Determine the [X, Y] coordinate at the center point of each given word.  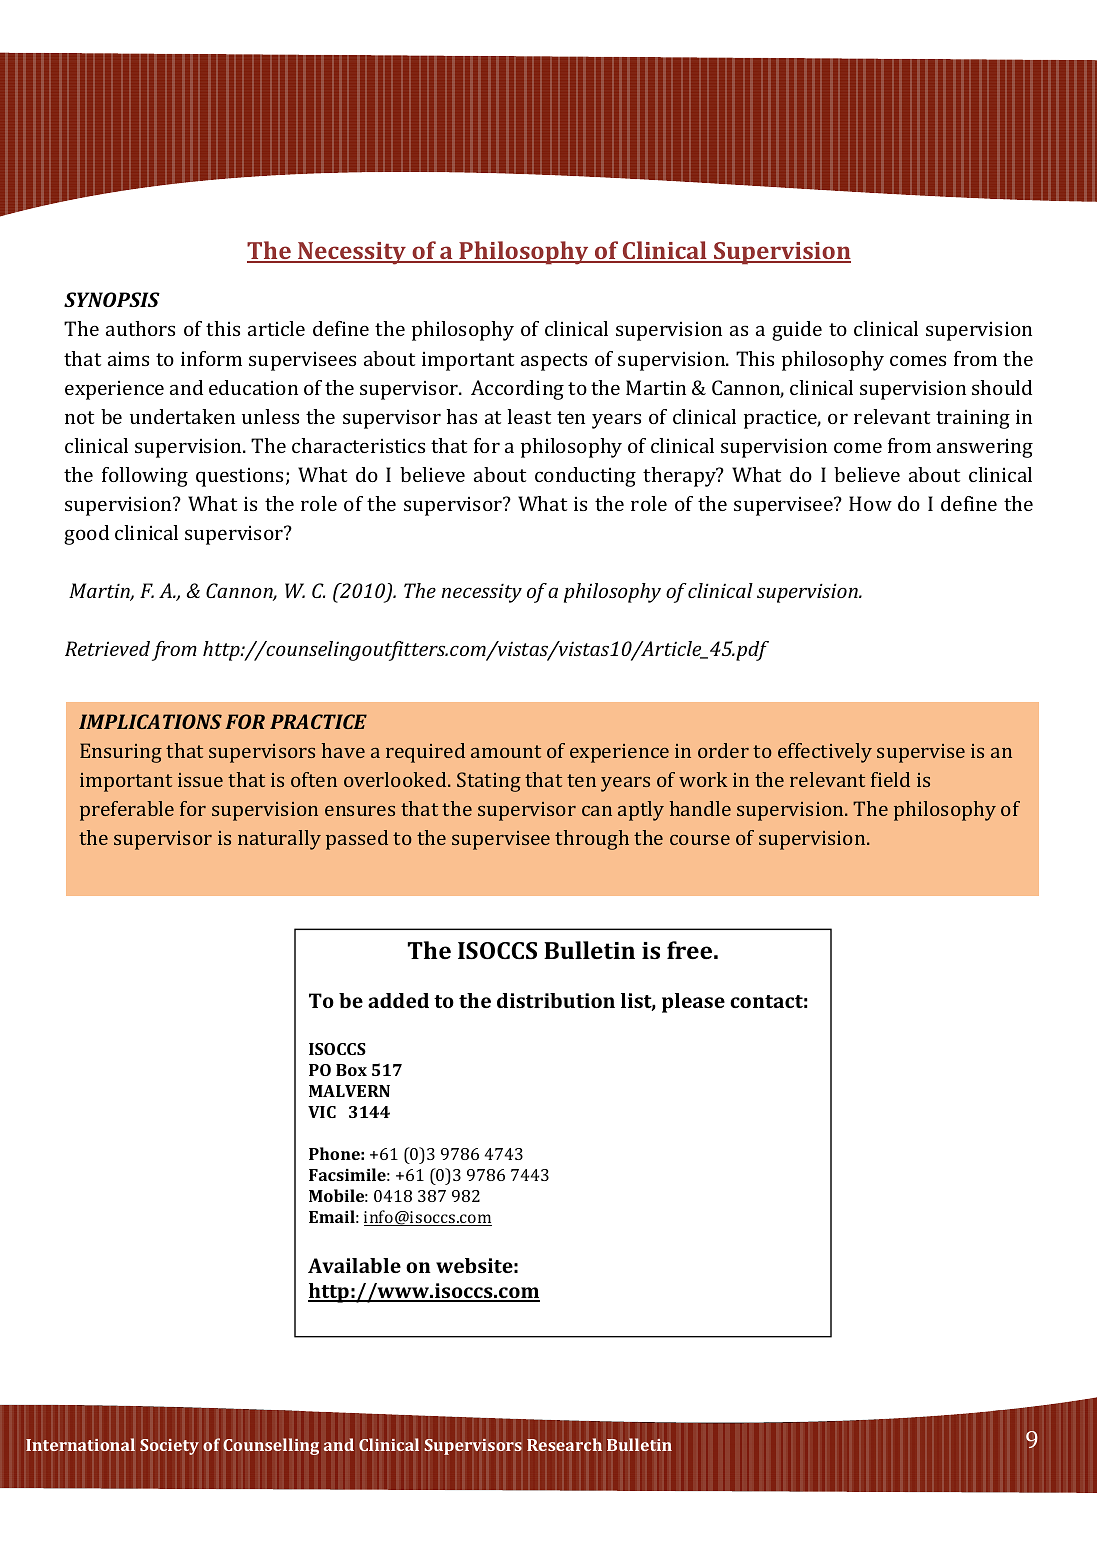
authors [140, 328]
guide [797, 331]
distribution [556, 1000]
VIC [322, 1112]
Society [169, 1447]
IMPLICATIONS [150, 721]
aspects [554, 362]
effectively [825, 753]
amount [506, 751]
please [693, 1003]
